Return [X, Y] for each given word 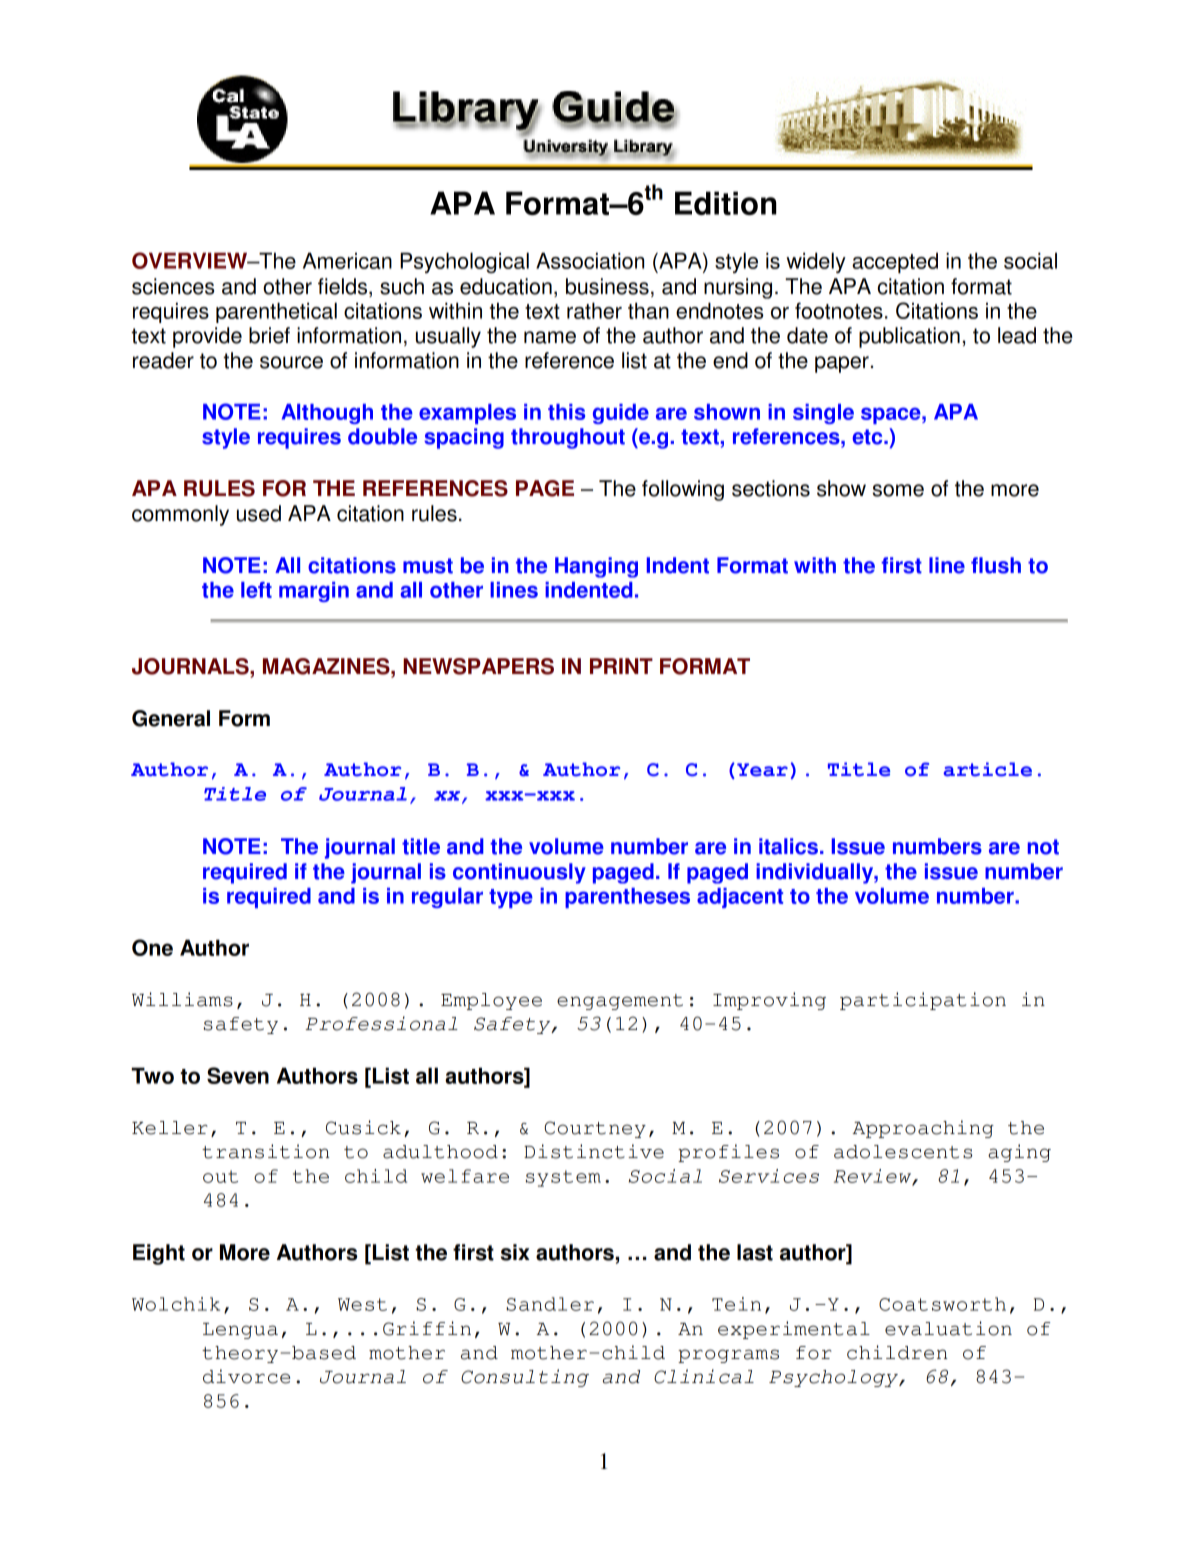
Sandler [550, 1304]
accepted [895, 263]
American [347, 260]
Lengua [240, 1331]
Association [590, 260]
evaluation [948, 1328]
